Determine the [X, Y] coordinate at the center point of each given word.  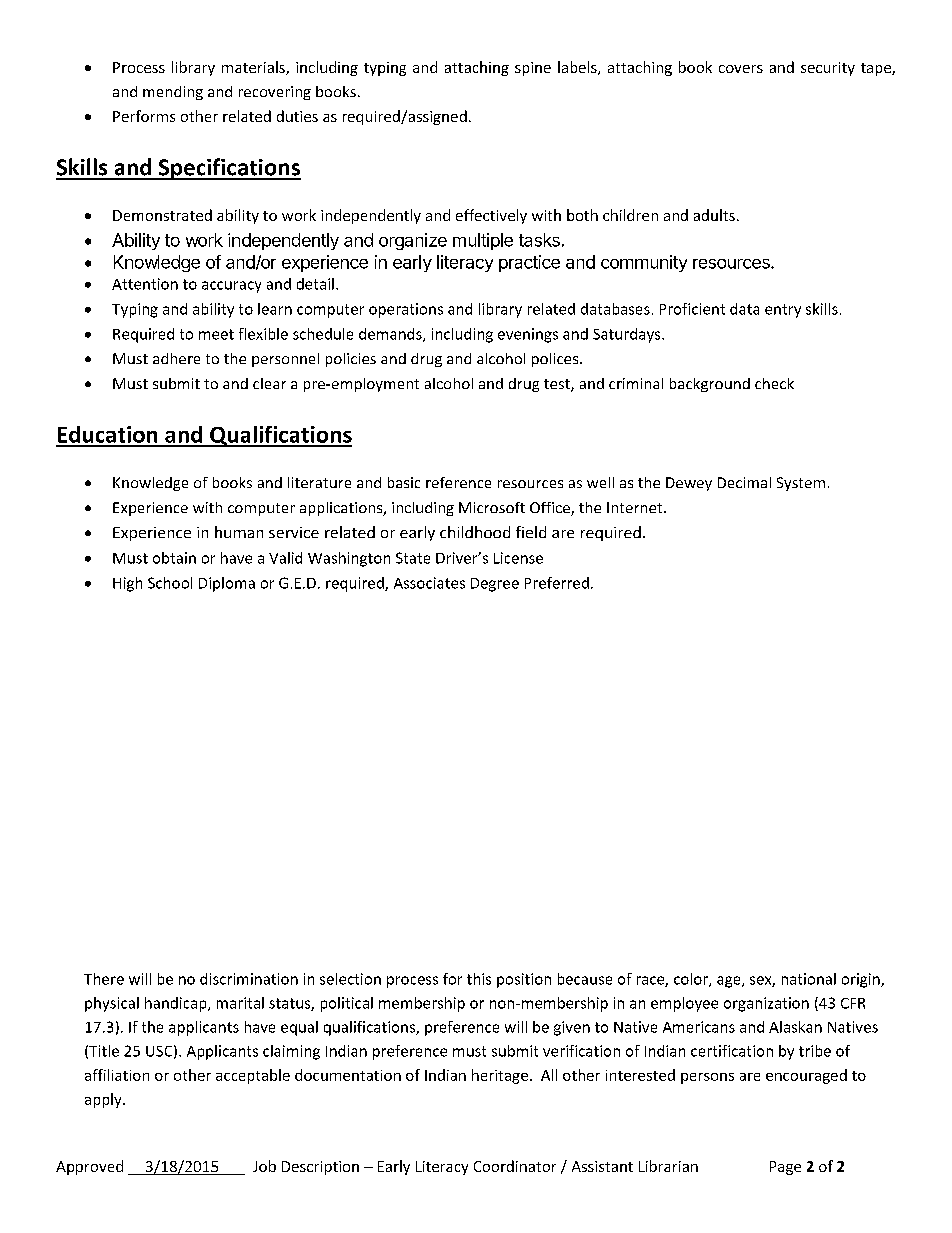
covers [741, 69]
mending [173, 93]
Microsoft [492, 507]
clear [269, 383]
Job [264, 1166]
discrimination [249, 979]
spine [533, 69]
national [809, 979]
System [801, 484]
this [479, 979]
